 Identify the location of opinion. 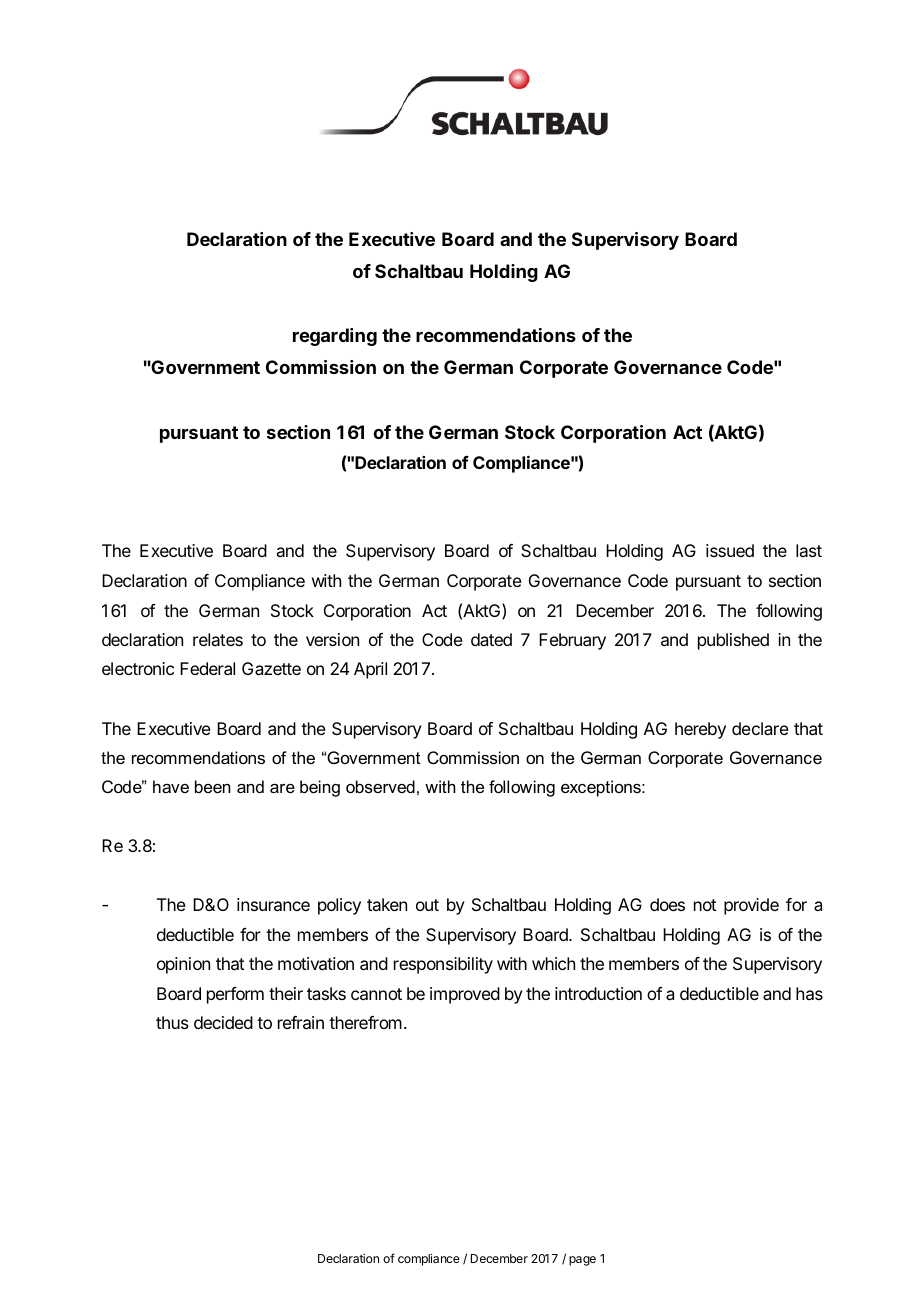
(183, 965).
